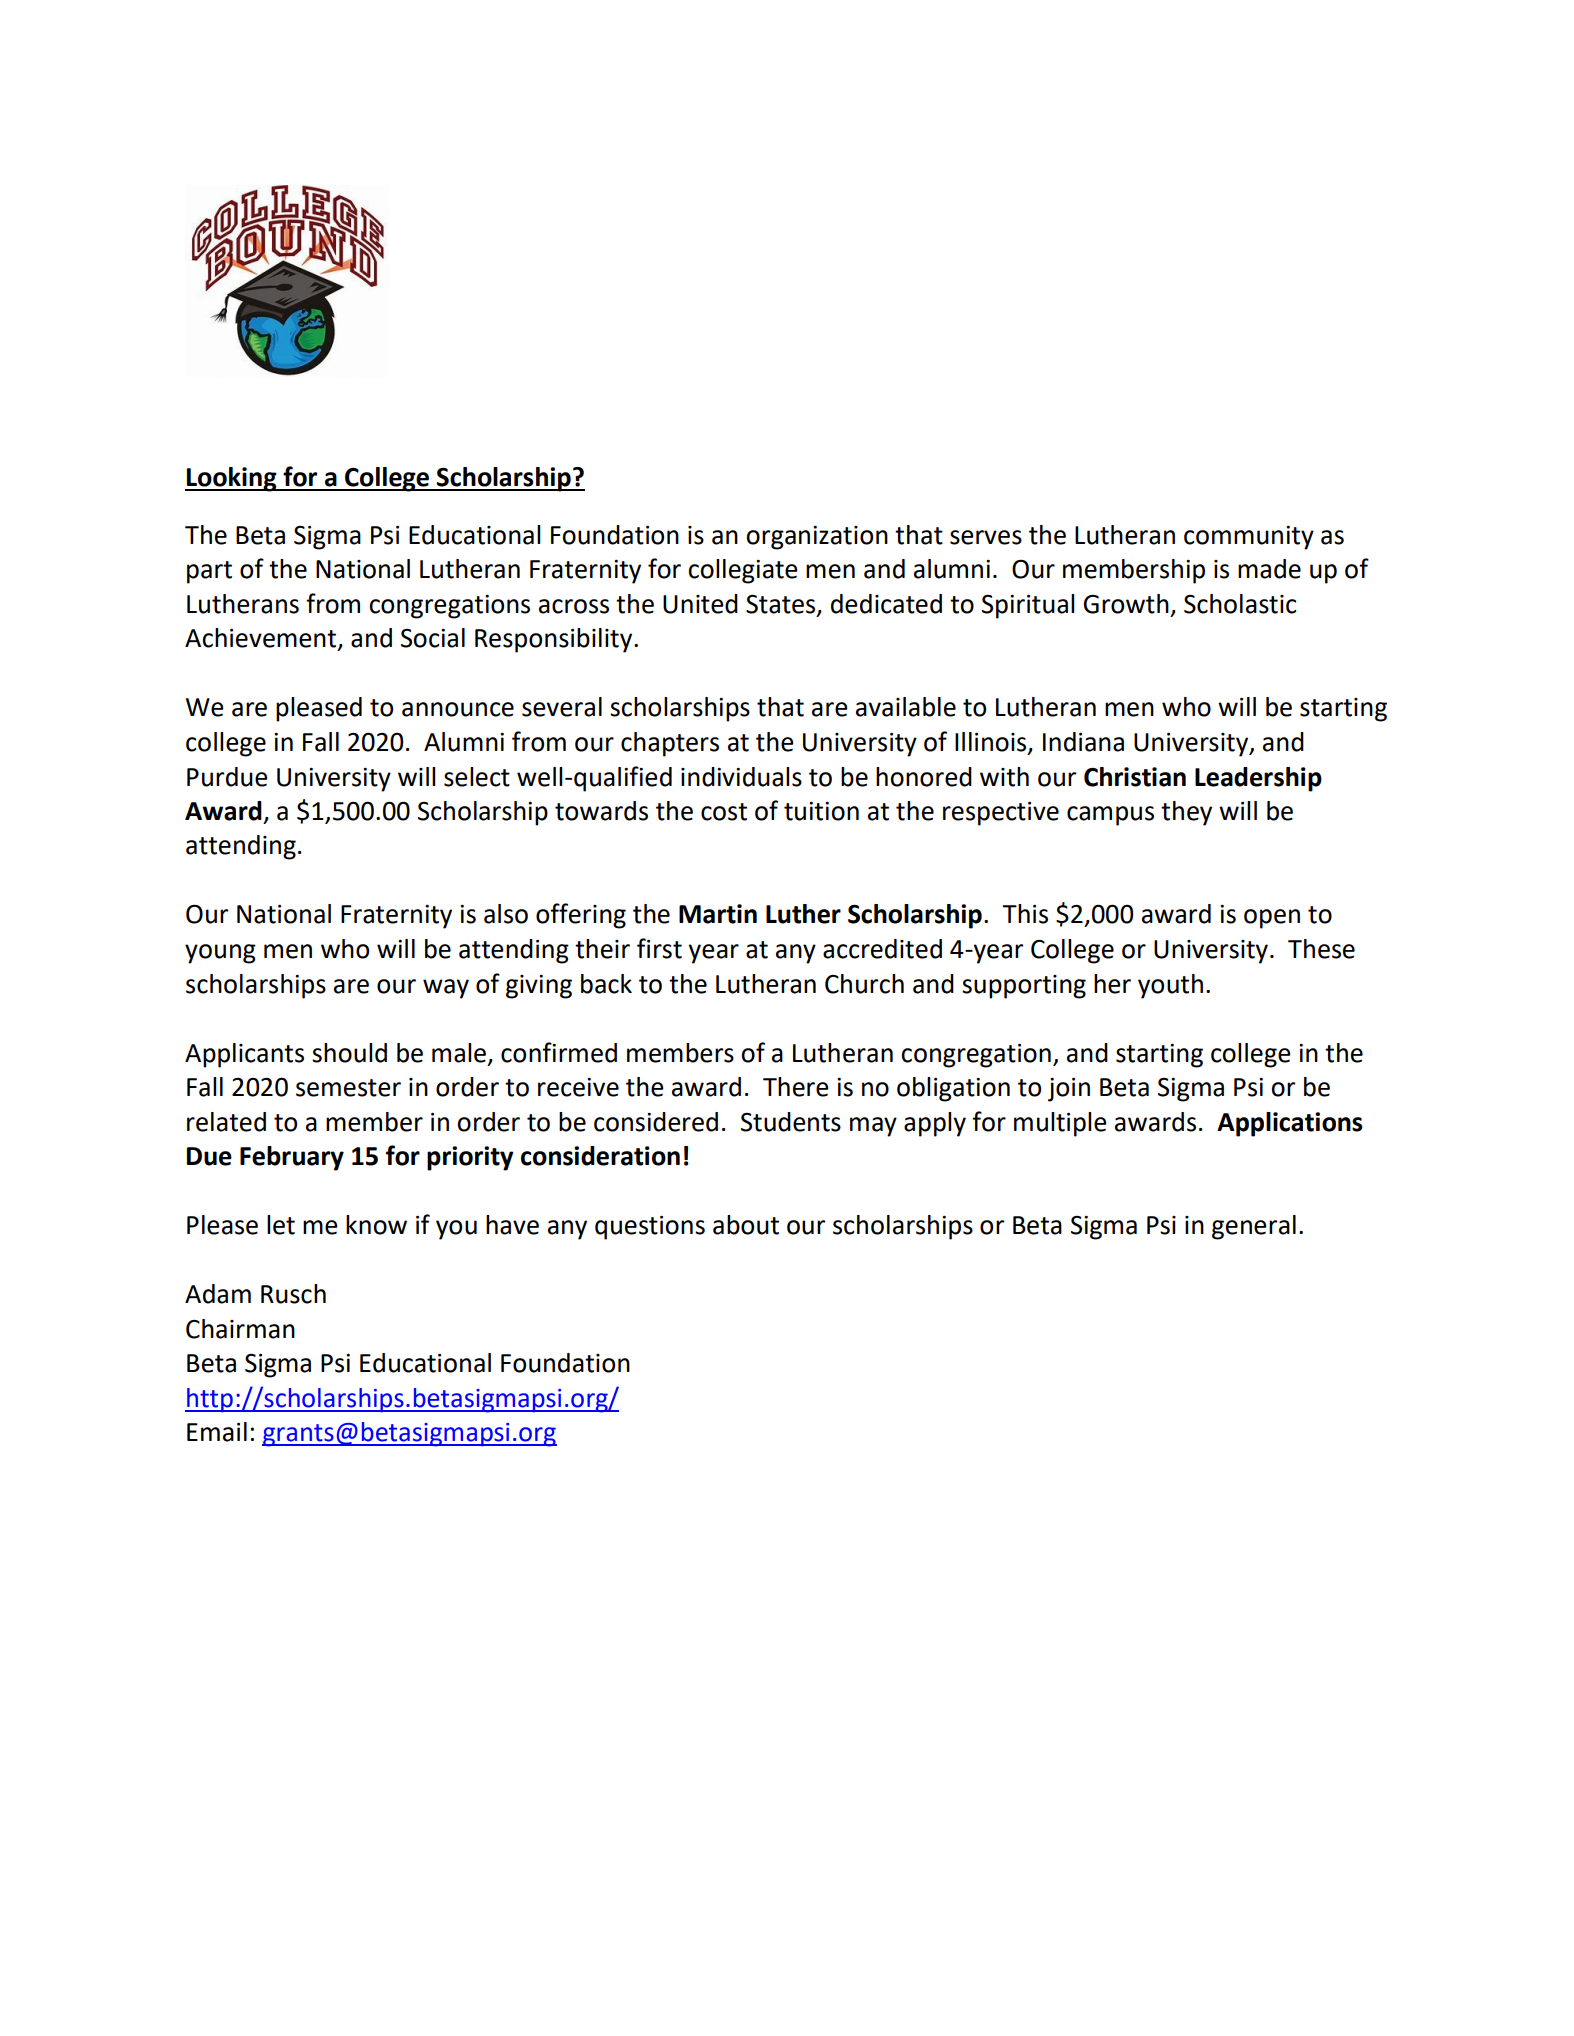  Describe the element at coordinates (1170, 986) in the screenshot. I see `youth` at that location.
